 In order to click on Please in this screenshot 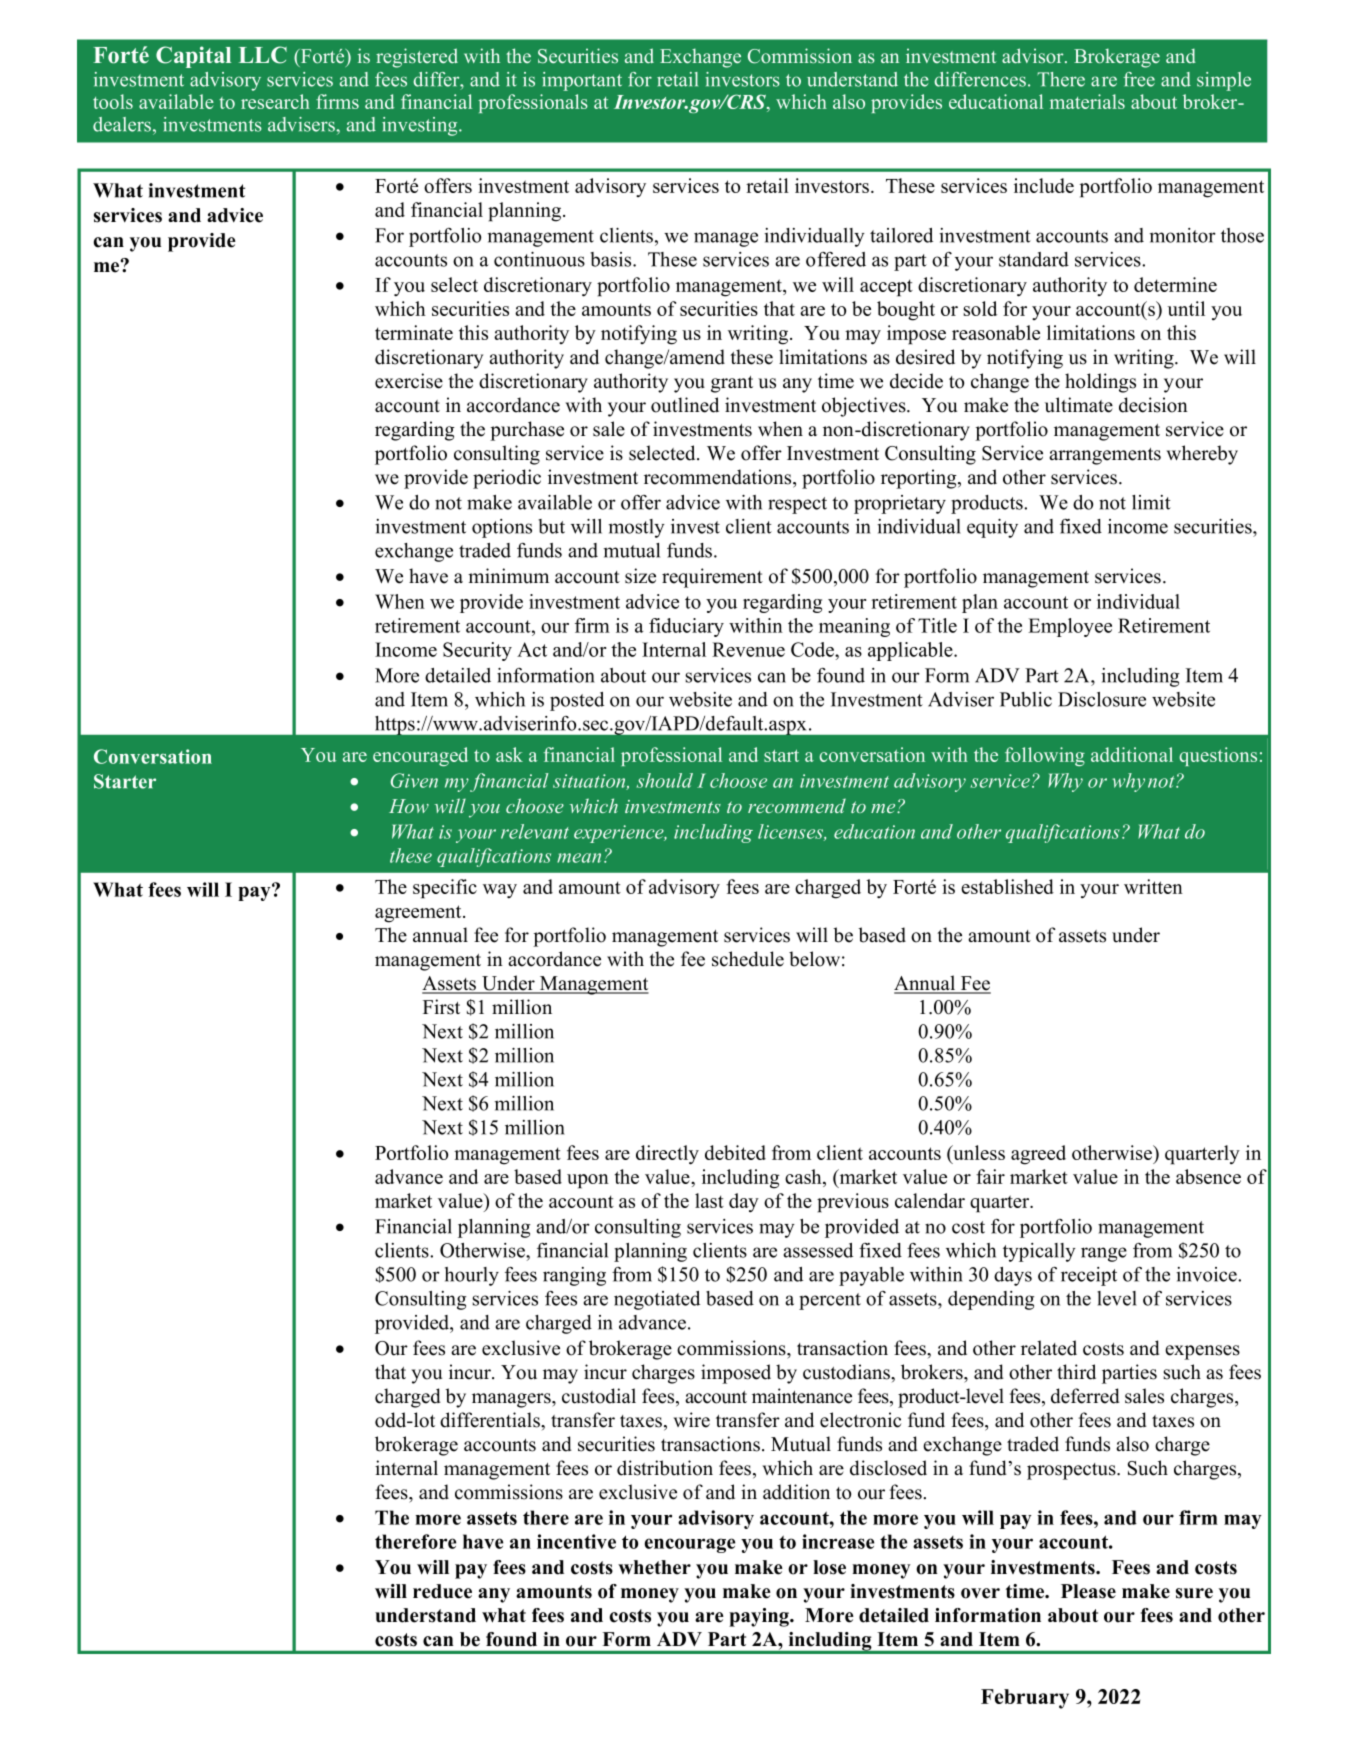, I will do `click(1088, 1591)`.
